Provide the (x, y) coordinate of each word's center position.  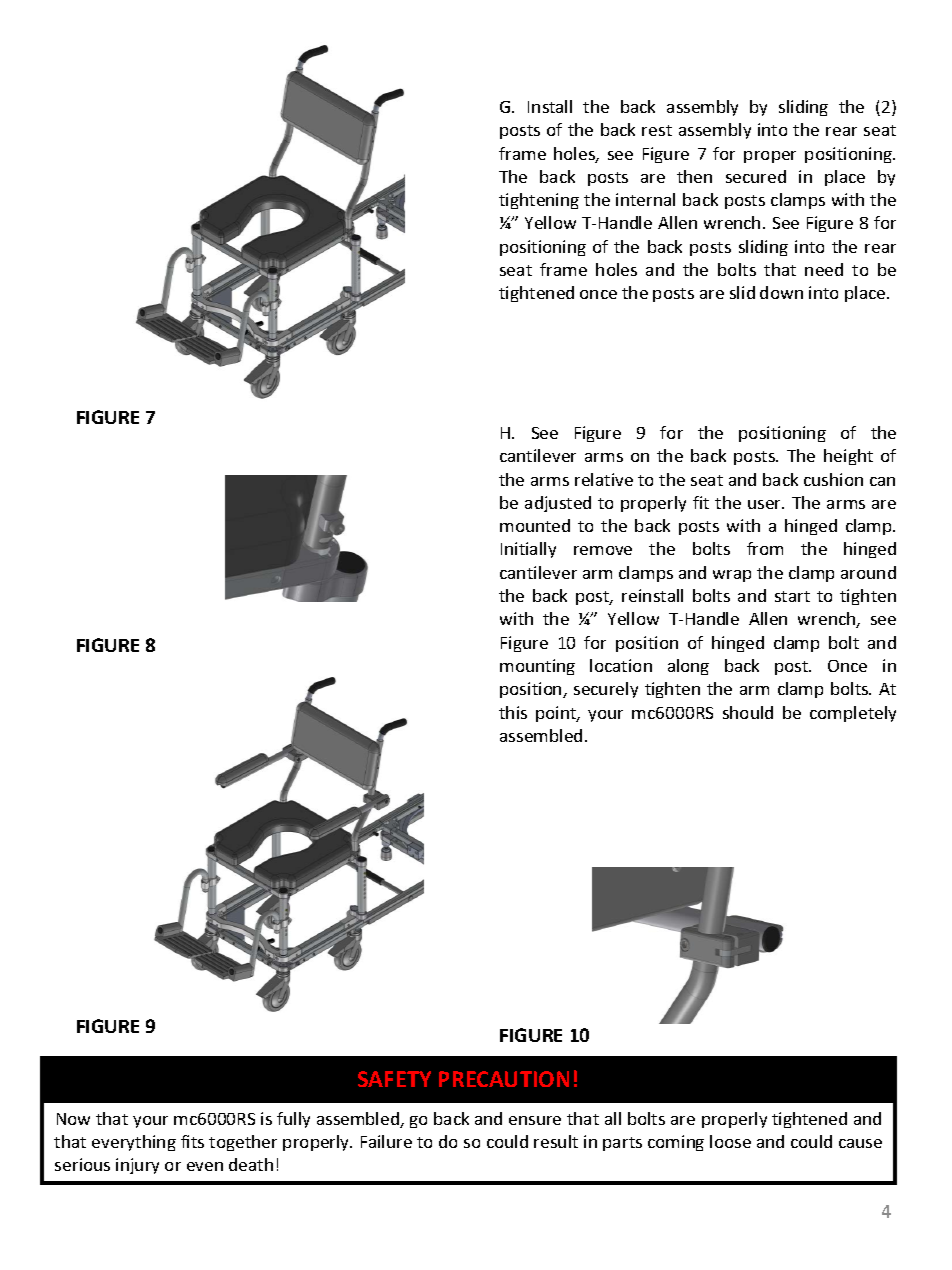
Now (73, 1119)
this (513, 712)
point (557, 714)
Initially (528, 550)
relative (604, 479)
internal (645, 199)
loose (730, 1141)
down (781, 292)
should (748, 712)
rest (657, 130)
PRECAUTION (504, 1079)
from (765, 548)
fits (192, 1141)
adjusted (558, 504)
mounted (535, 525)
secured (756, 176)
